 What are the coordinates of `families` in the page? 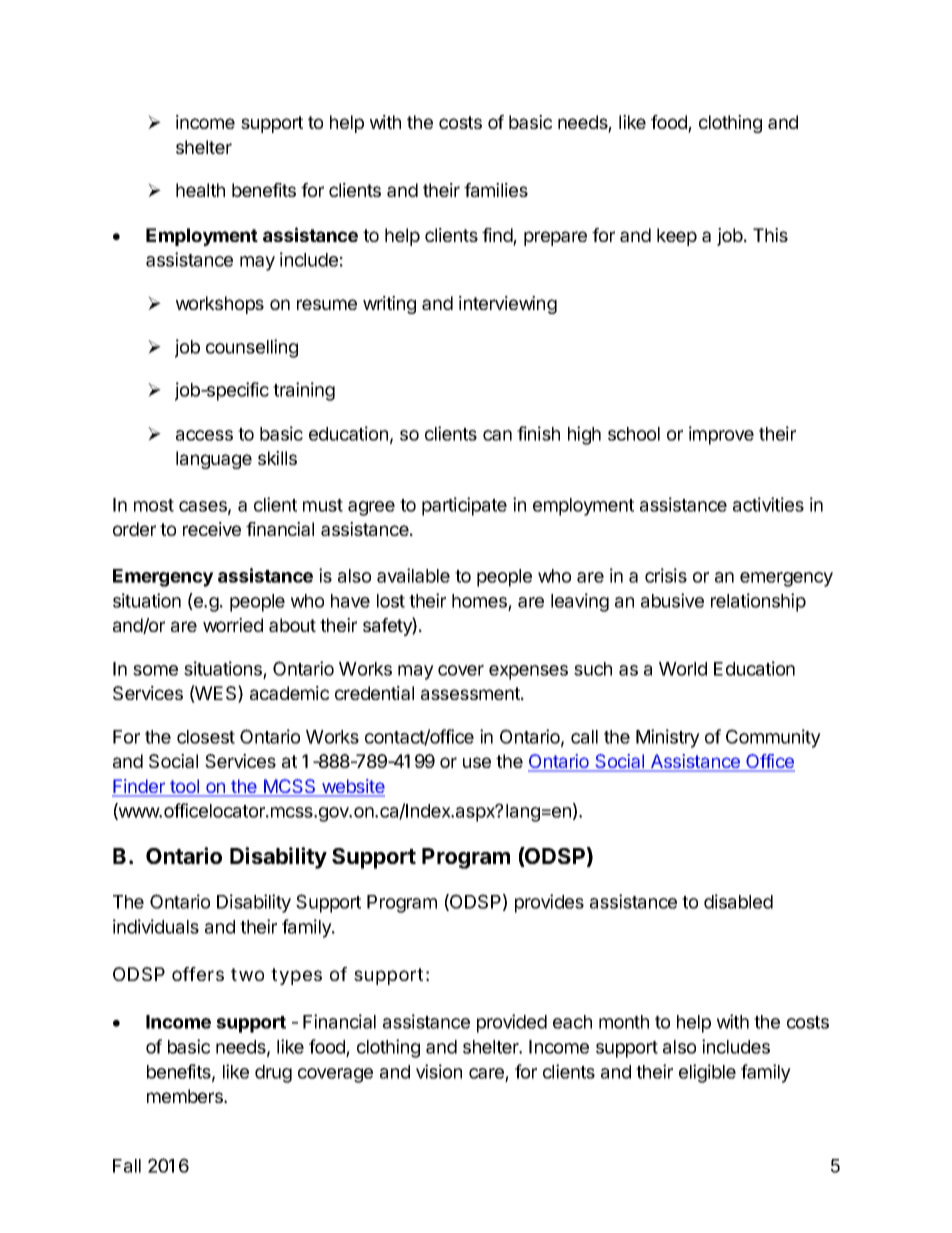 It's located at (496, 190).
